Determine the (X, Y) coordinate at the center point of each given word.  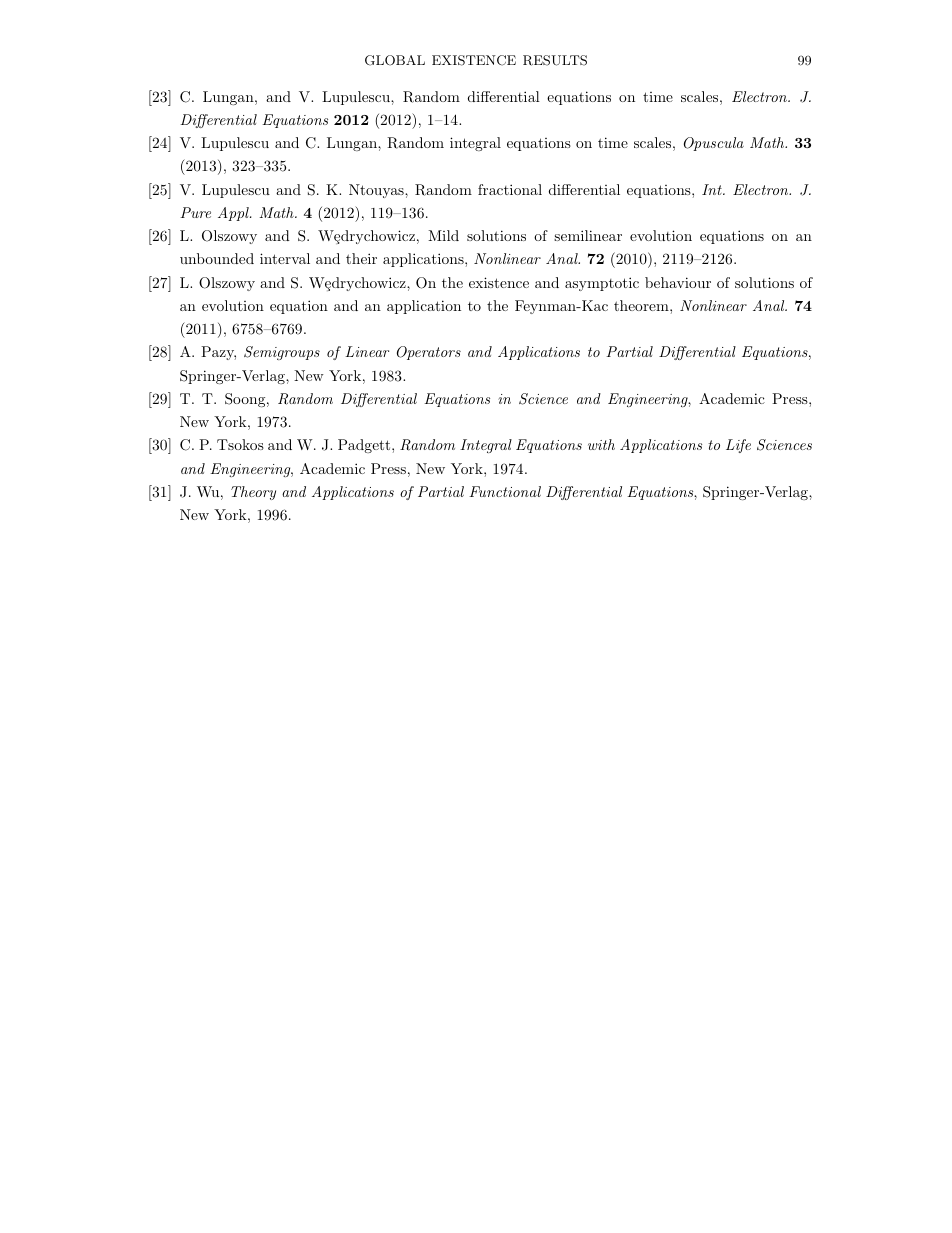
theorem (642, 305)
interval (285, 258)
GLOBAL (395, 60)
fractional (510, 189)
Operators (429, 353)
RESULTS (555, 60)
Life (738, 446)
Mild (443, 235)
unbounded (217, 258)
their (361, 258)
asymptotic (602, 284)
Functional (505, 491)
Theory (253, 493)
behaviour (678, 282)
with (601, 444)
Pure (195, 212)
